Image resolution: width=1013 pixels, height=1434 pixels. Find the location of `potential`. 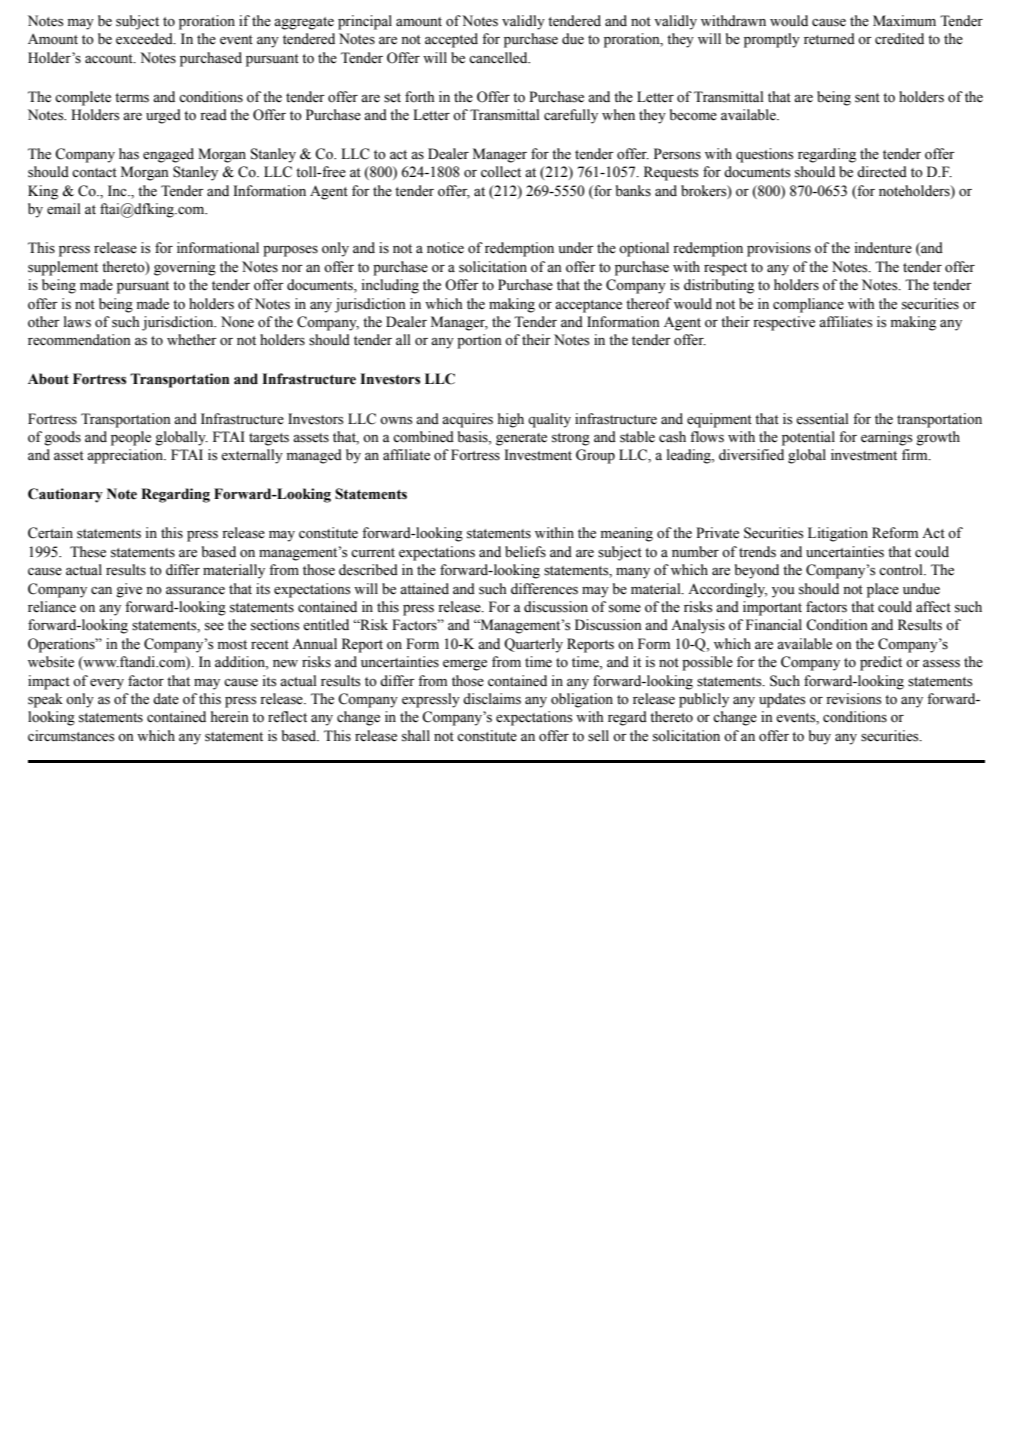

potential is located at coordinates (808, 438).
